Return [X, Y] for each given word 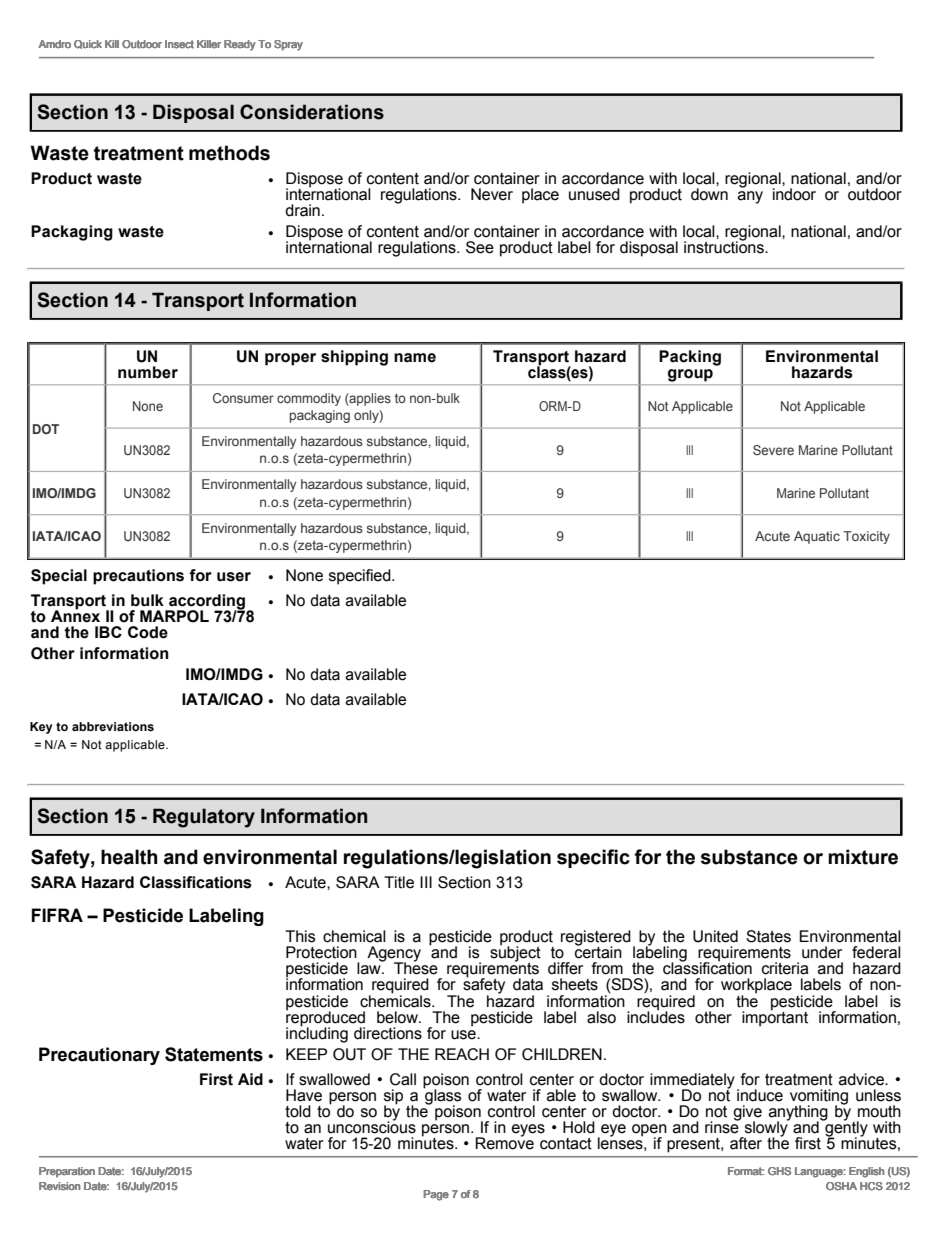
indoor [794, 194]
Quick [88, 44]
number [148, 372]
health [129, 857]
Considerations [312, 112]
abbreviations [113, 726]
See [480, 247]
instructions [725, 246]
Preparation [67, 1172]
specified [361, 577]
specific [593, 858]
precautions [138, 577]
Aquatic [817, 537]
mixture [863, 857]
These [416, 967]
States [768, 936]
